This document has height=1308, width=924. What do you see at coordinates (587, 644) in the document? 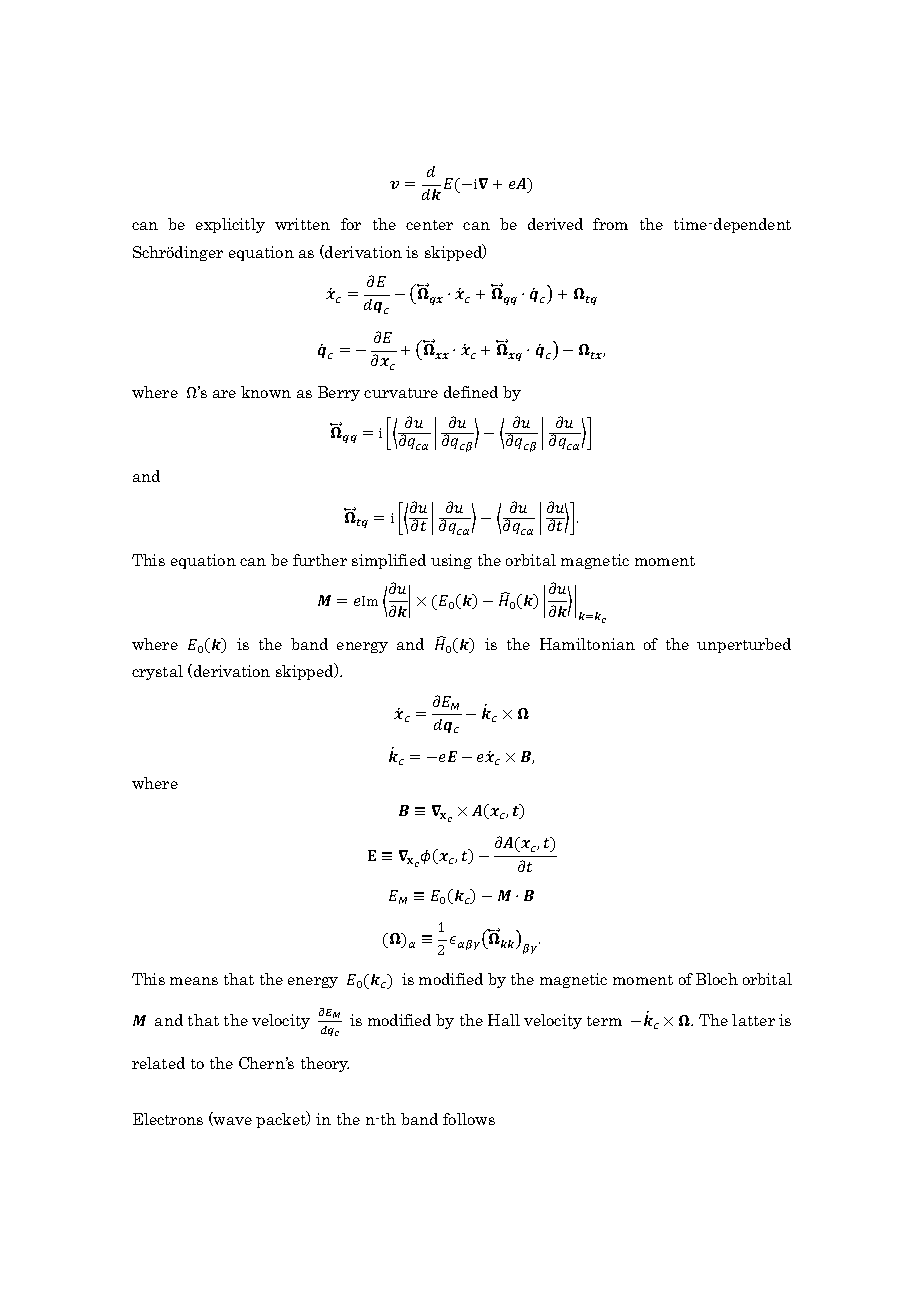
I see `Hamiltonian` at bounding box center [587, 644].
